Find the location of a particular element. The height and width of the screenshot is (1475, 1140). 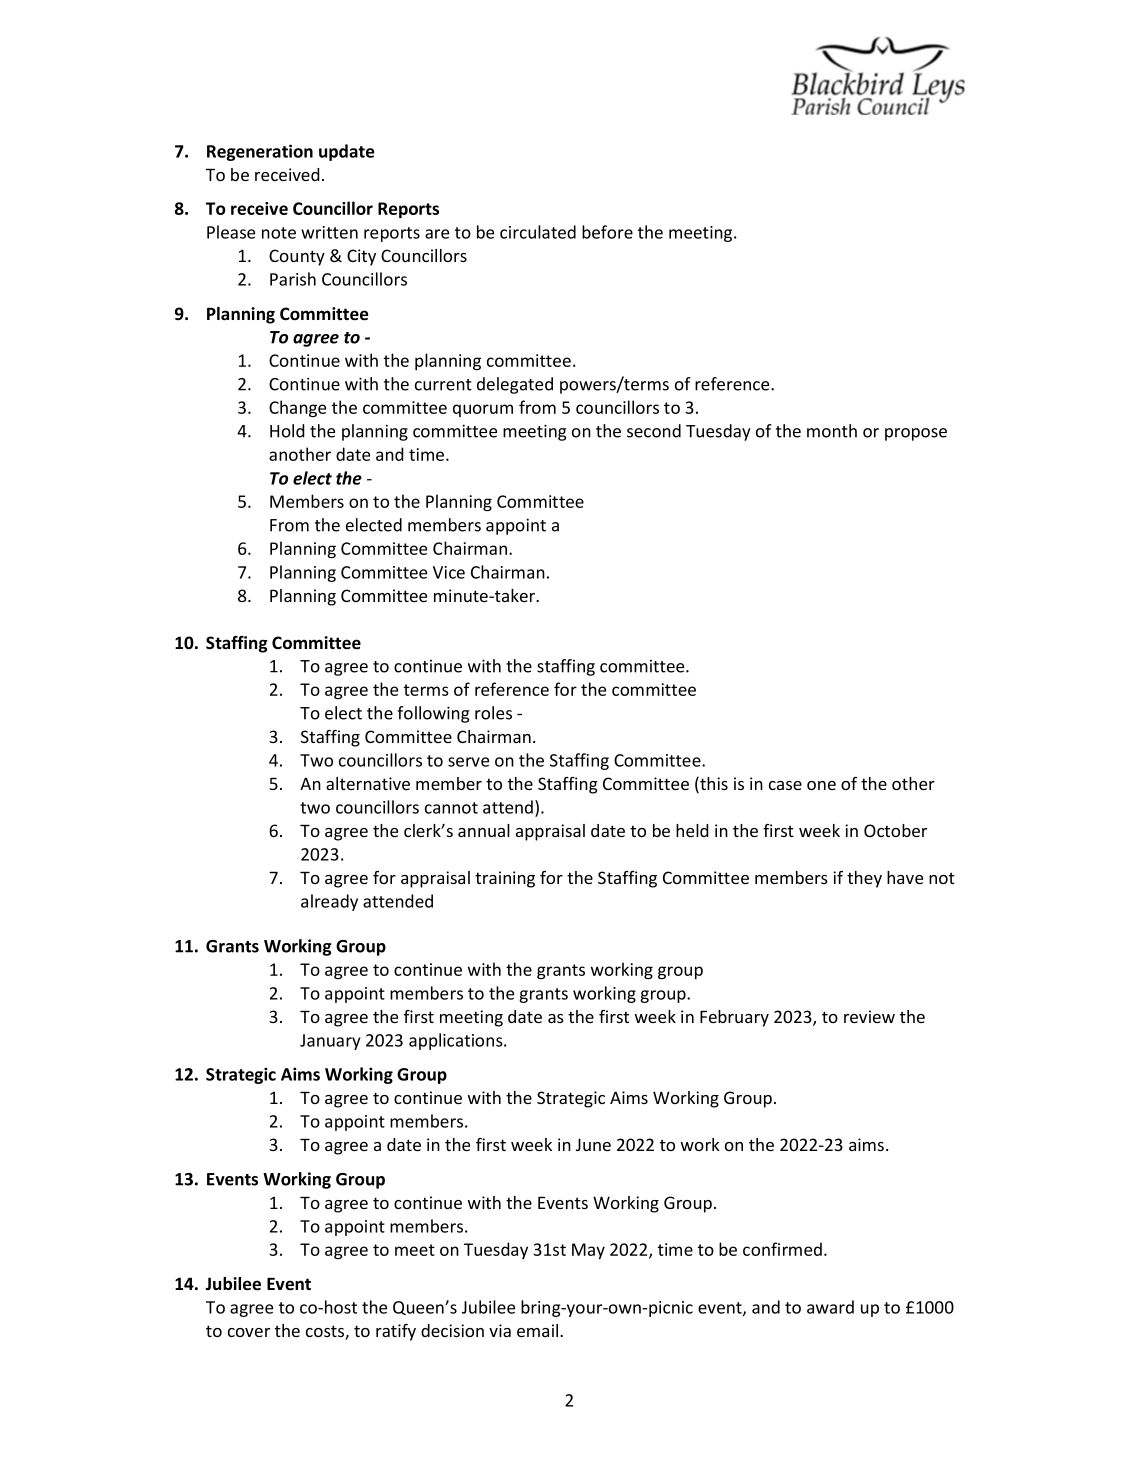

email is located at coordinates (539, 1330).
